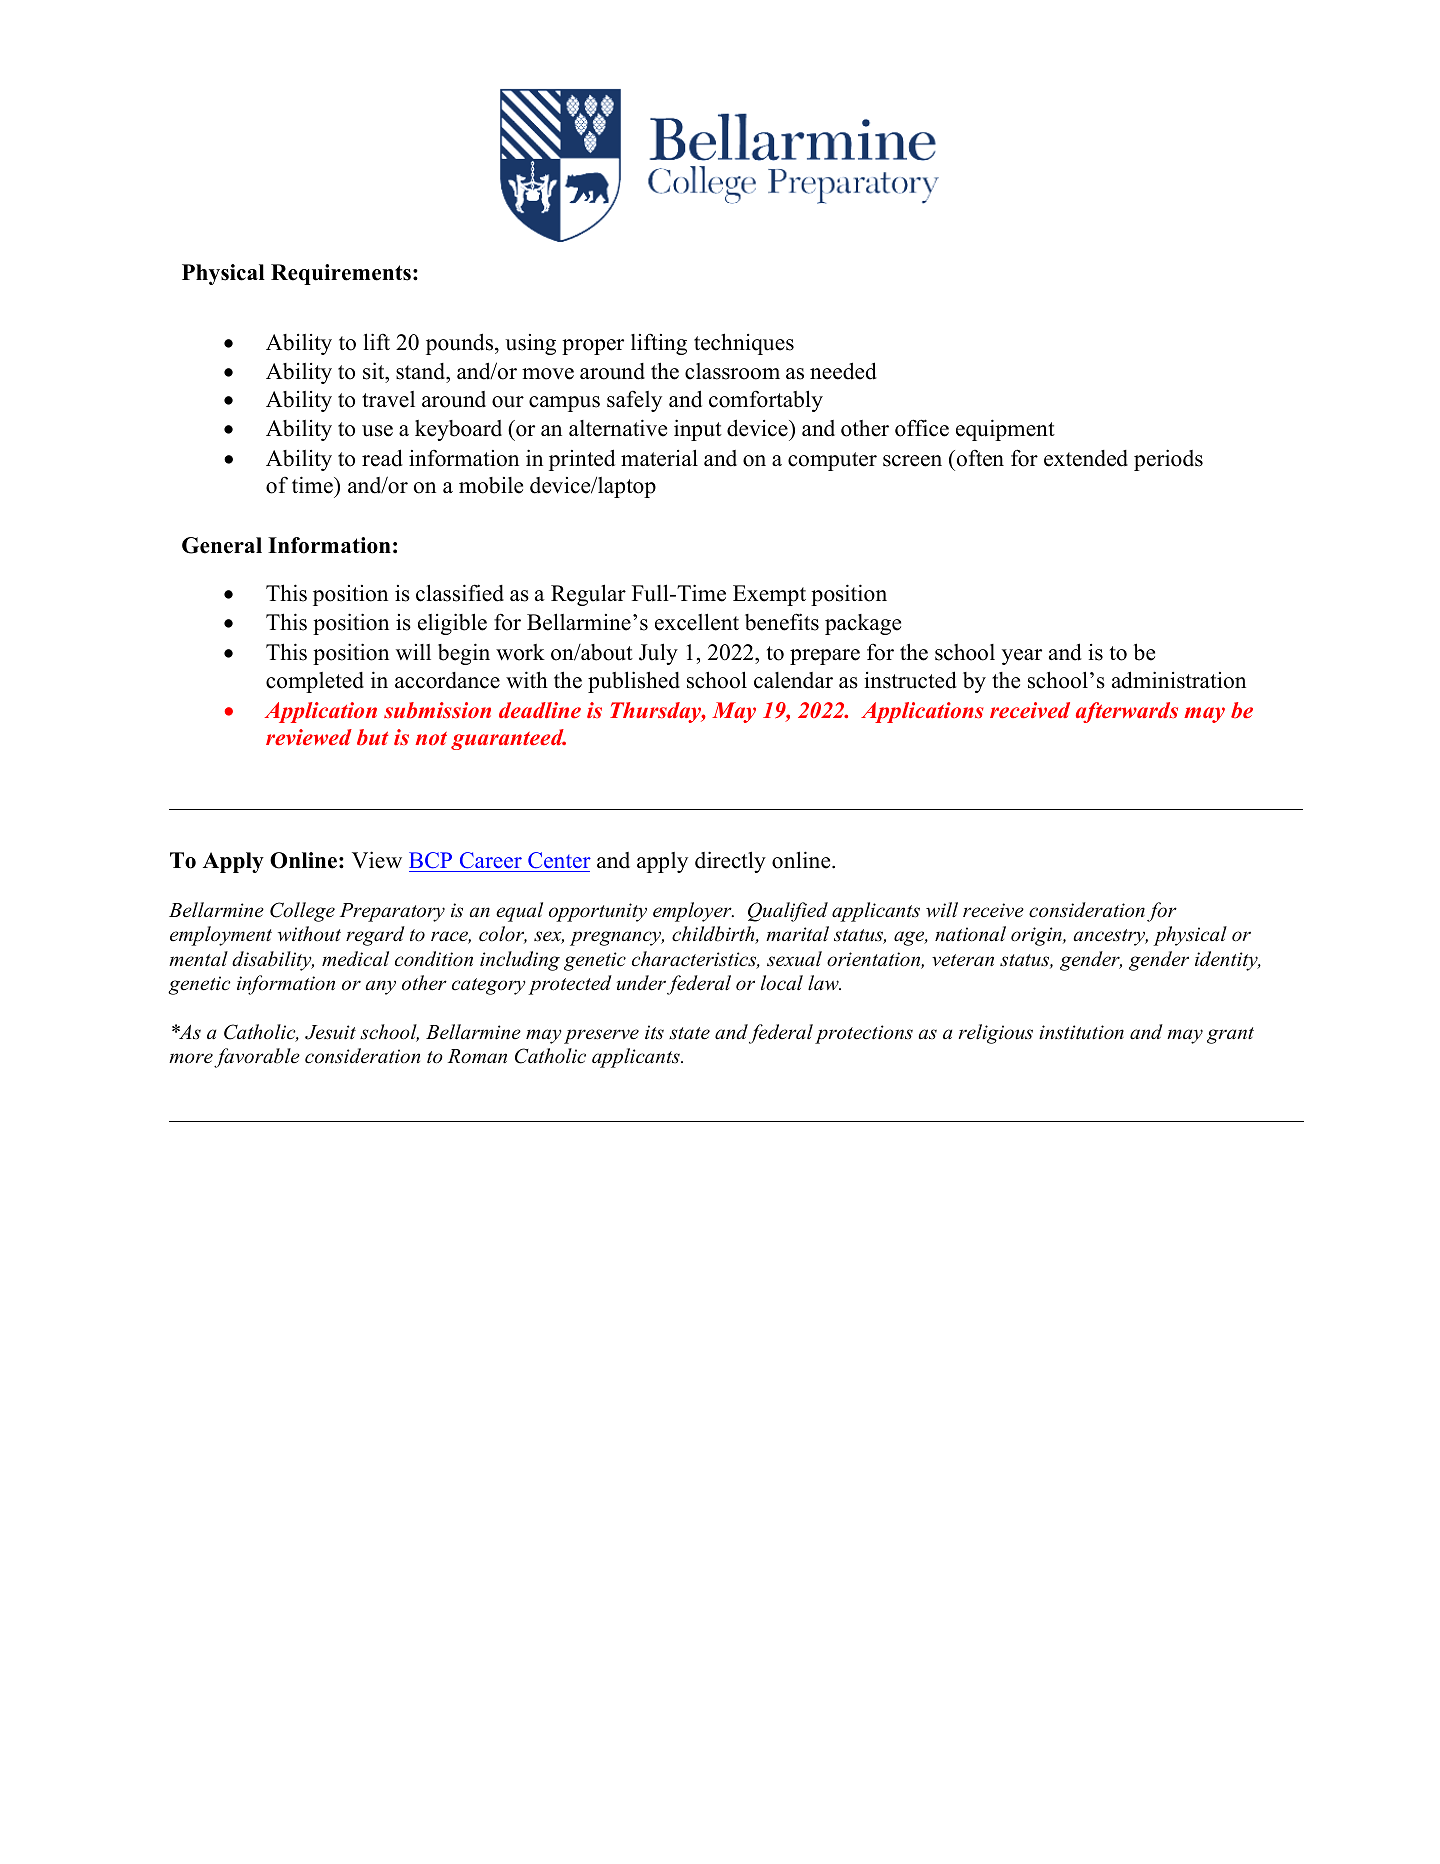 The width and height of the screenshot is (1440, 1864). I want to click on needed, so click(843, 371).
